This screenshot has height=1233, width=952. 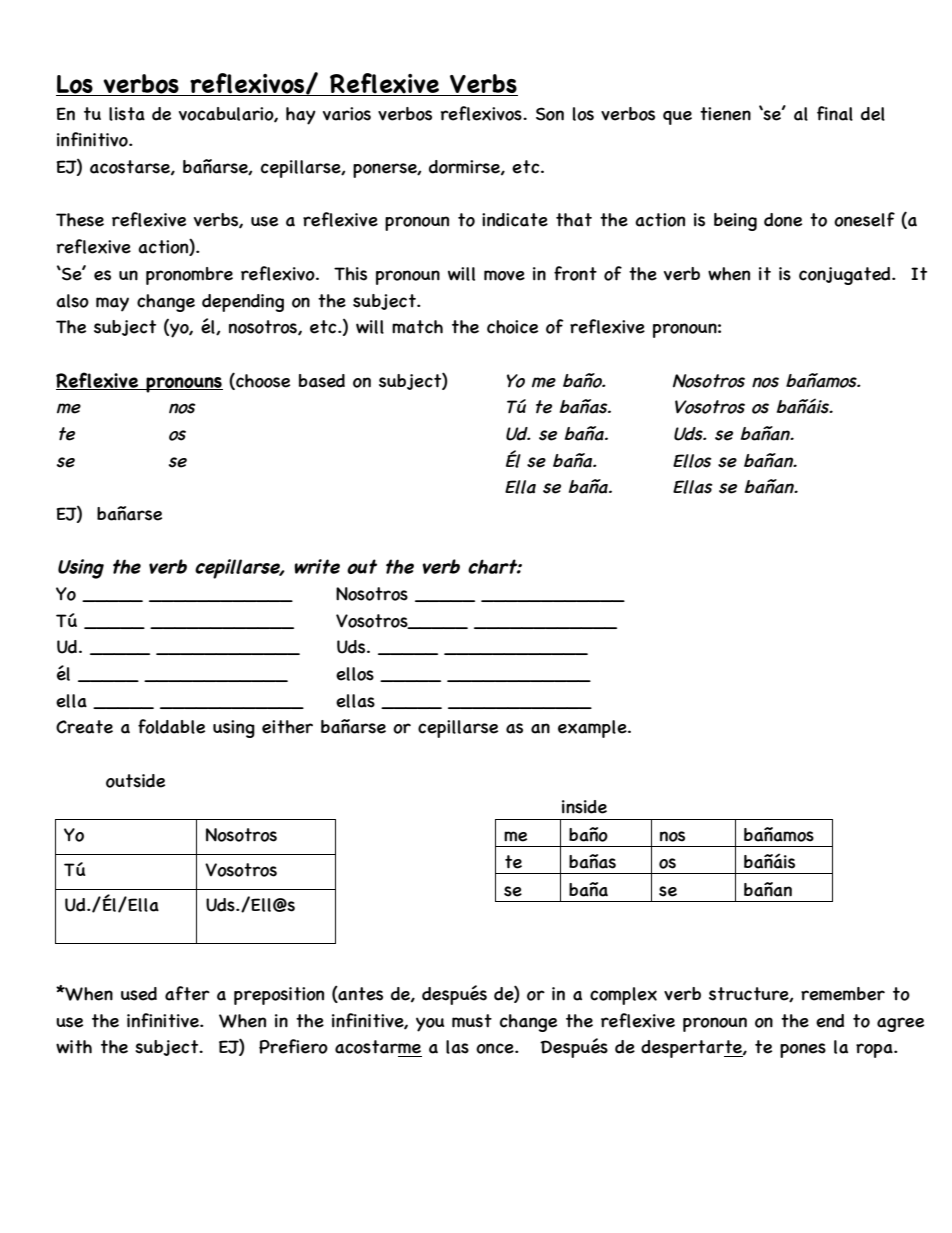 What do you see at coordinates (417, 327) in the screenshot?
I see `match` at bounding box center [417, 327].
